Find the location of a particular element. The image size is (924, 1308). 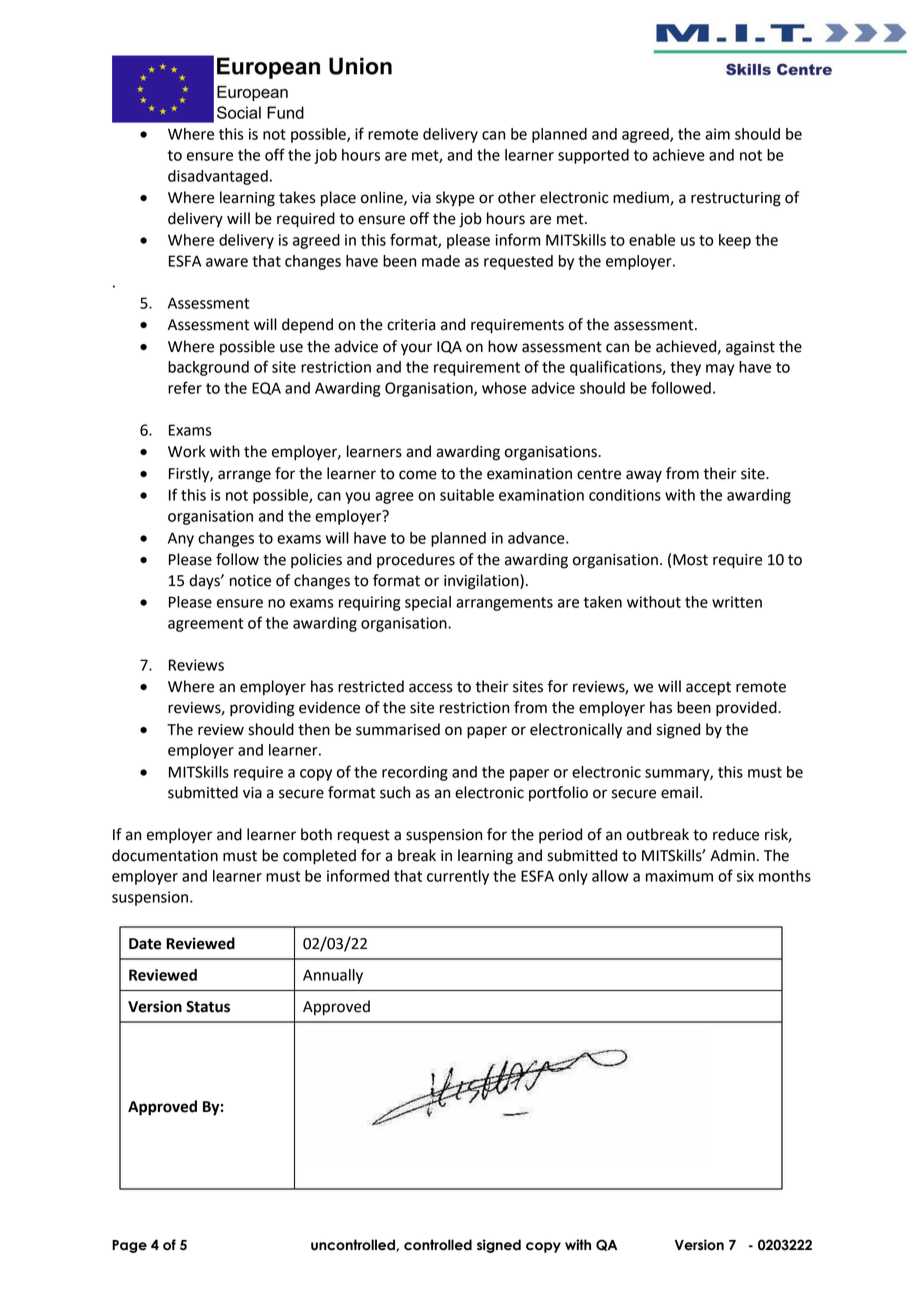

access is located at coordinates (431, 688).
